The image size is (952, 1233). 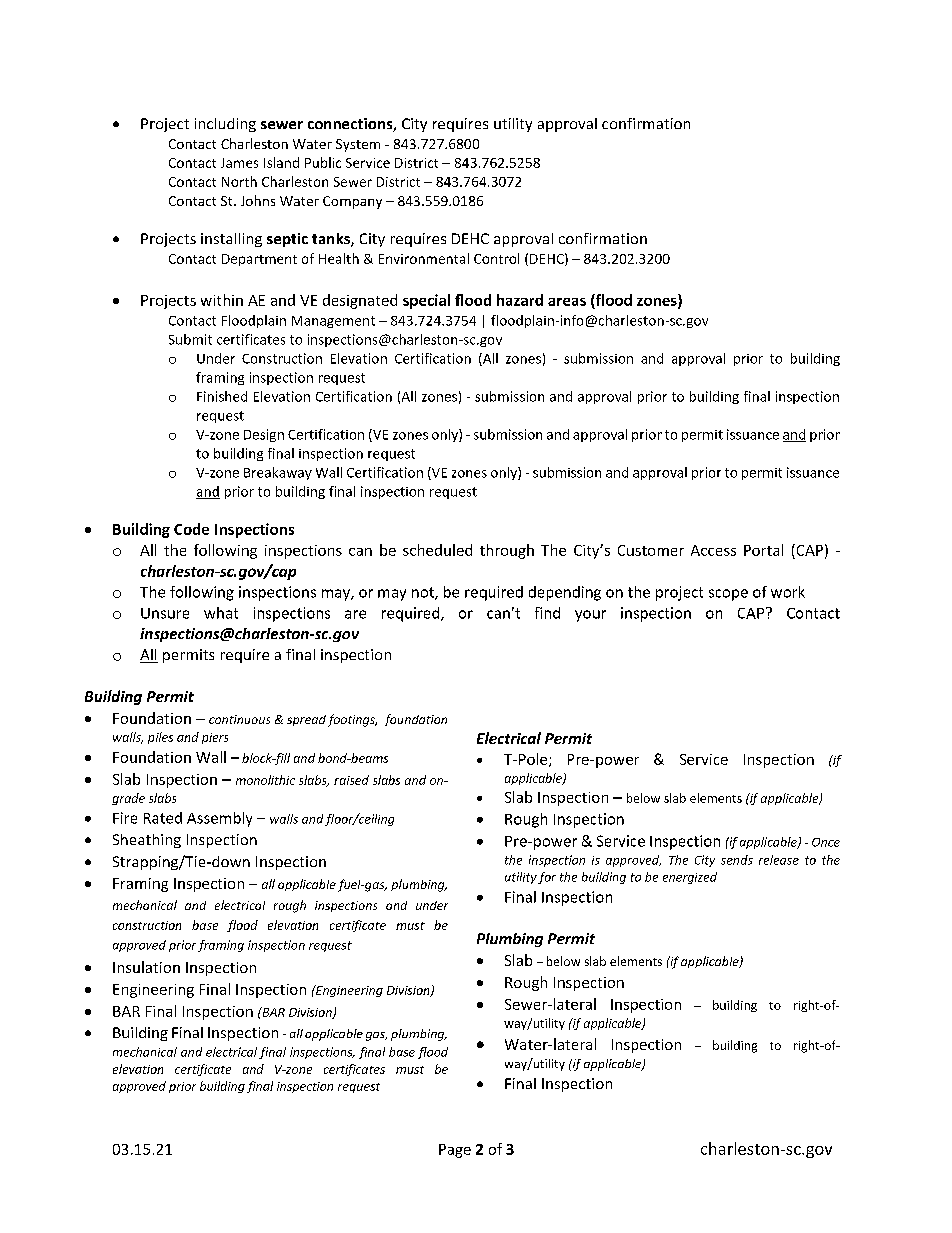 What do you see at coordinates (424, 593) in the screenshot?
I see `not` at bounding box center [424, 593].
